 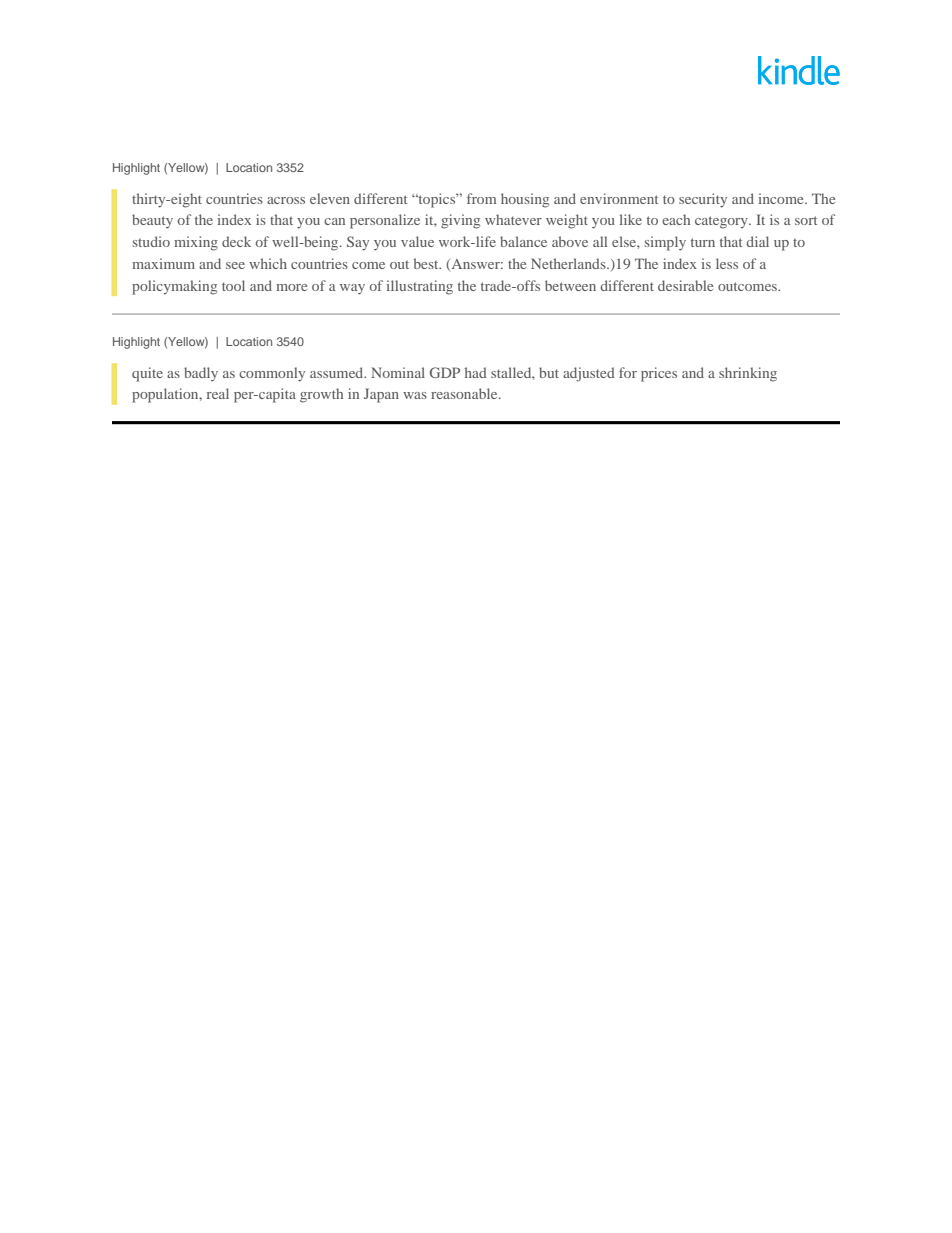 I want to click on tool, so click(x=233, y=285).
